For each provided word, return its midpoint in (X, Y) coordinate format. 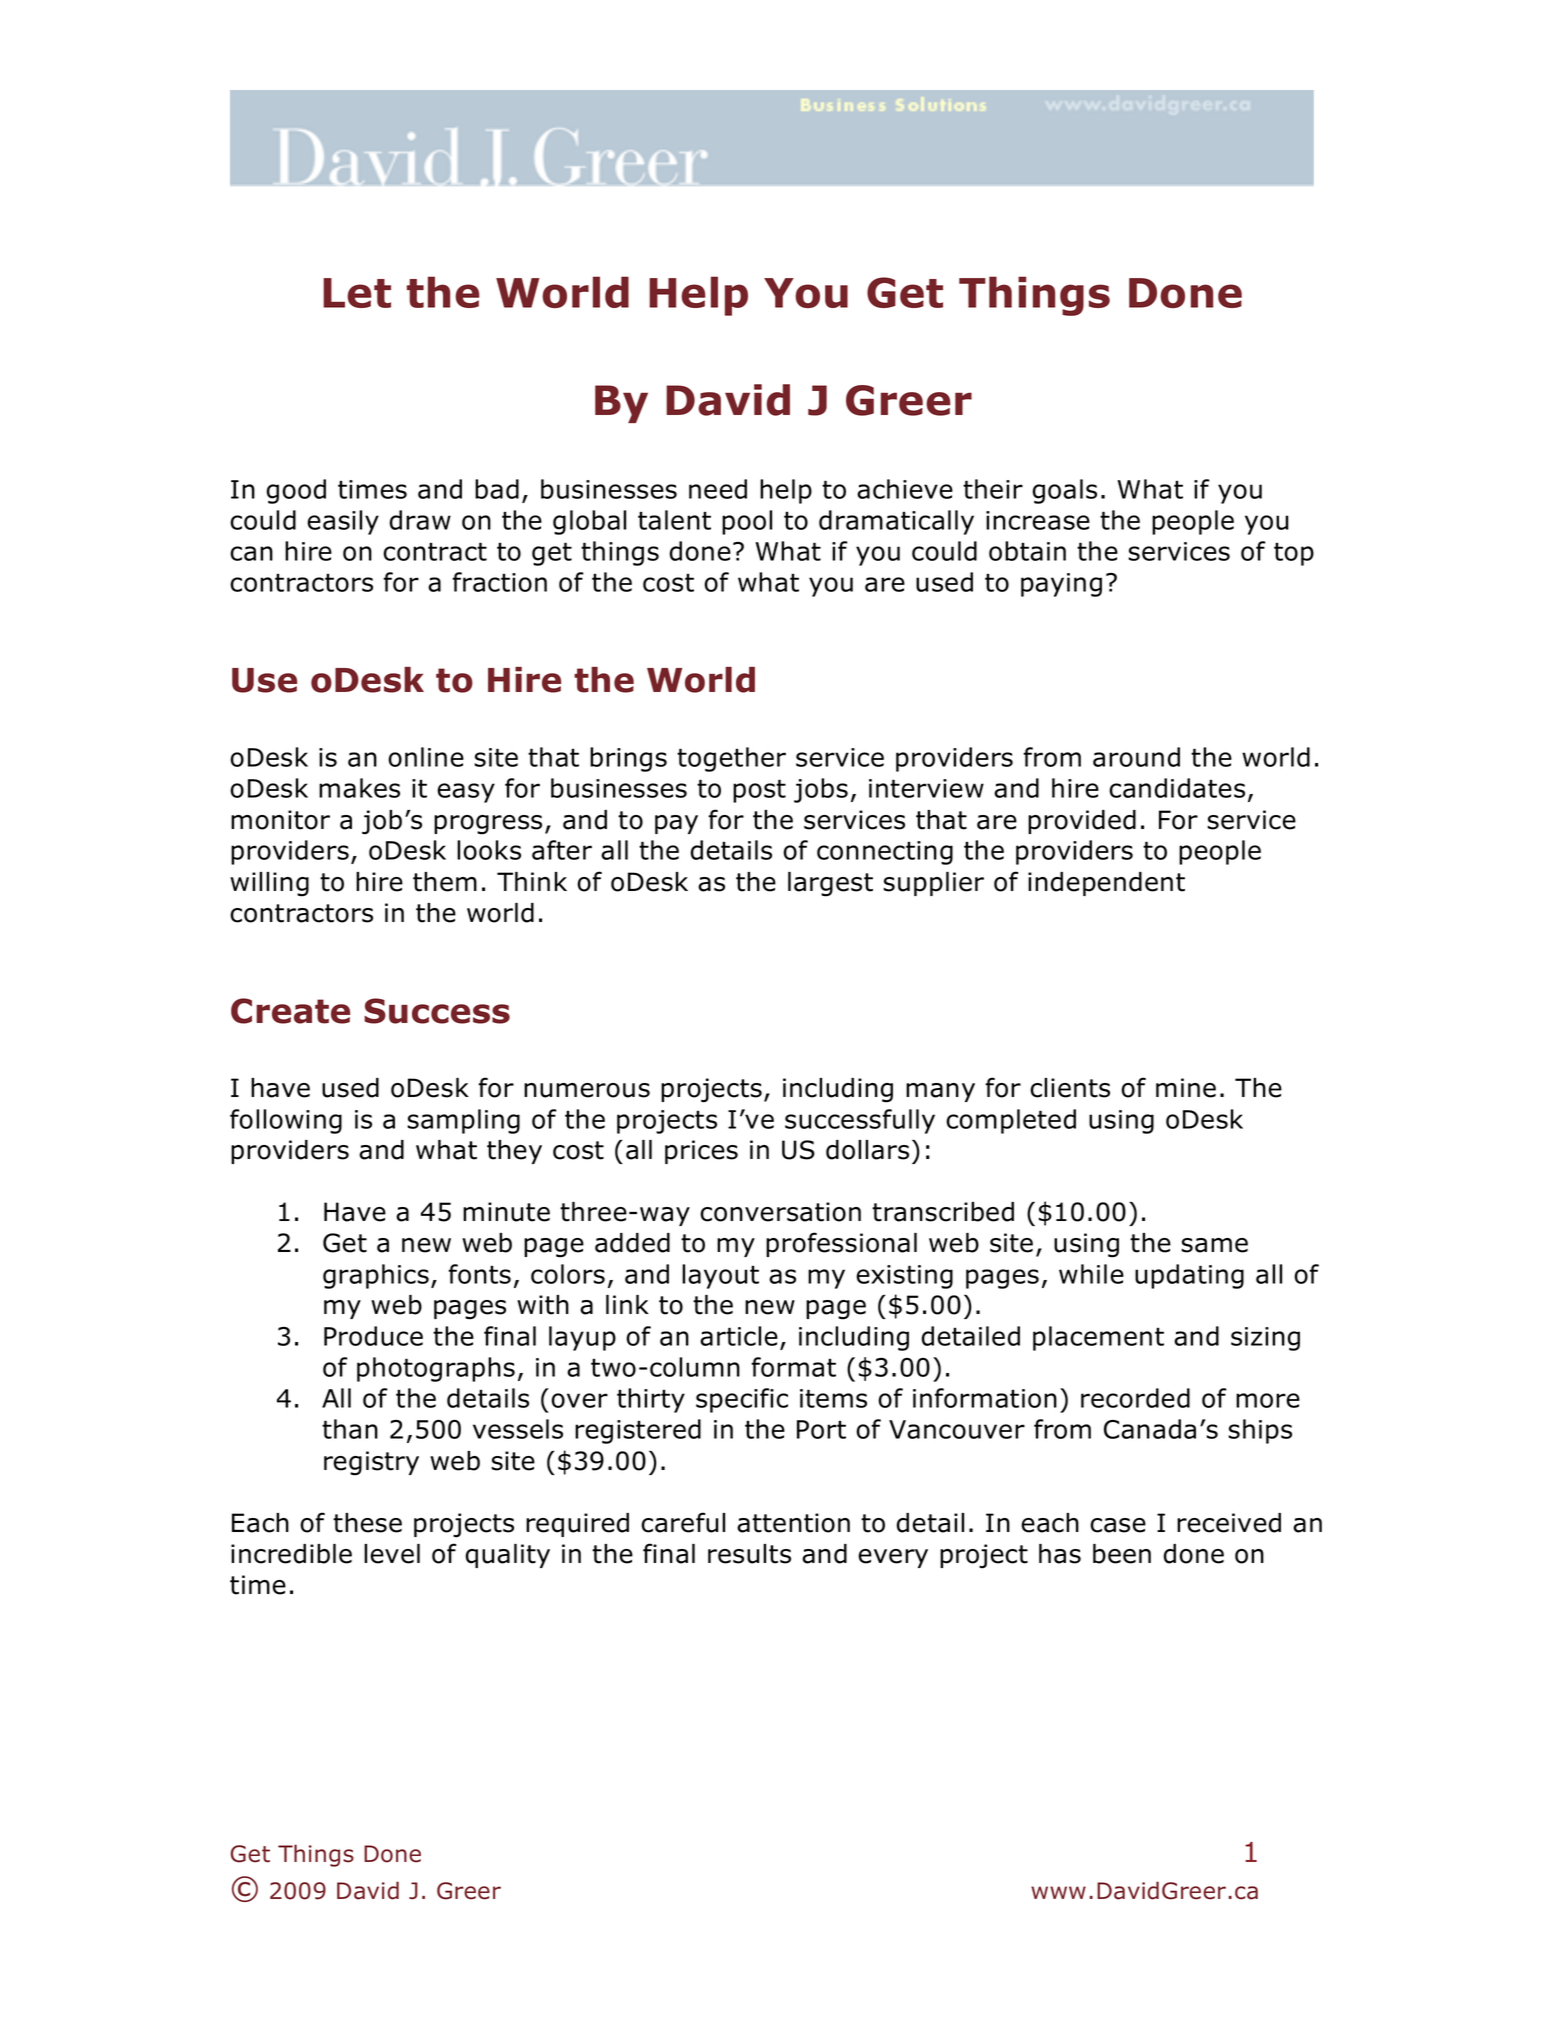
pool (747, 522)
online (426, 757)
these (367, 1523)
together (731, 759)
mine (1186, 1088)
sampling (463, 1121)
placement (1098, 1338)
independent (1106, 884)
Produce (373, 1336)
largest (830, 884)
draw (420, 520)
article (739, 1336)
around (1136, 757)
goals (1064, 491)
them (445, 882)
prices (701, 1152)
